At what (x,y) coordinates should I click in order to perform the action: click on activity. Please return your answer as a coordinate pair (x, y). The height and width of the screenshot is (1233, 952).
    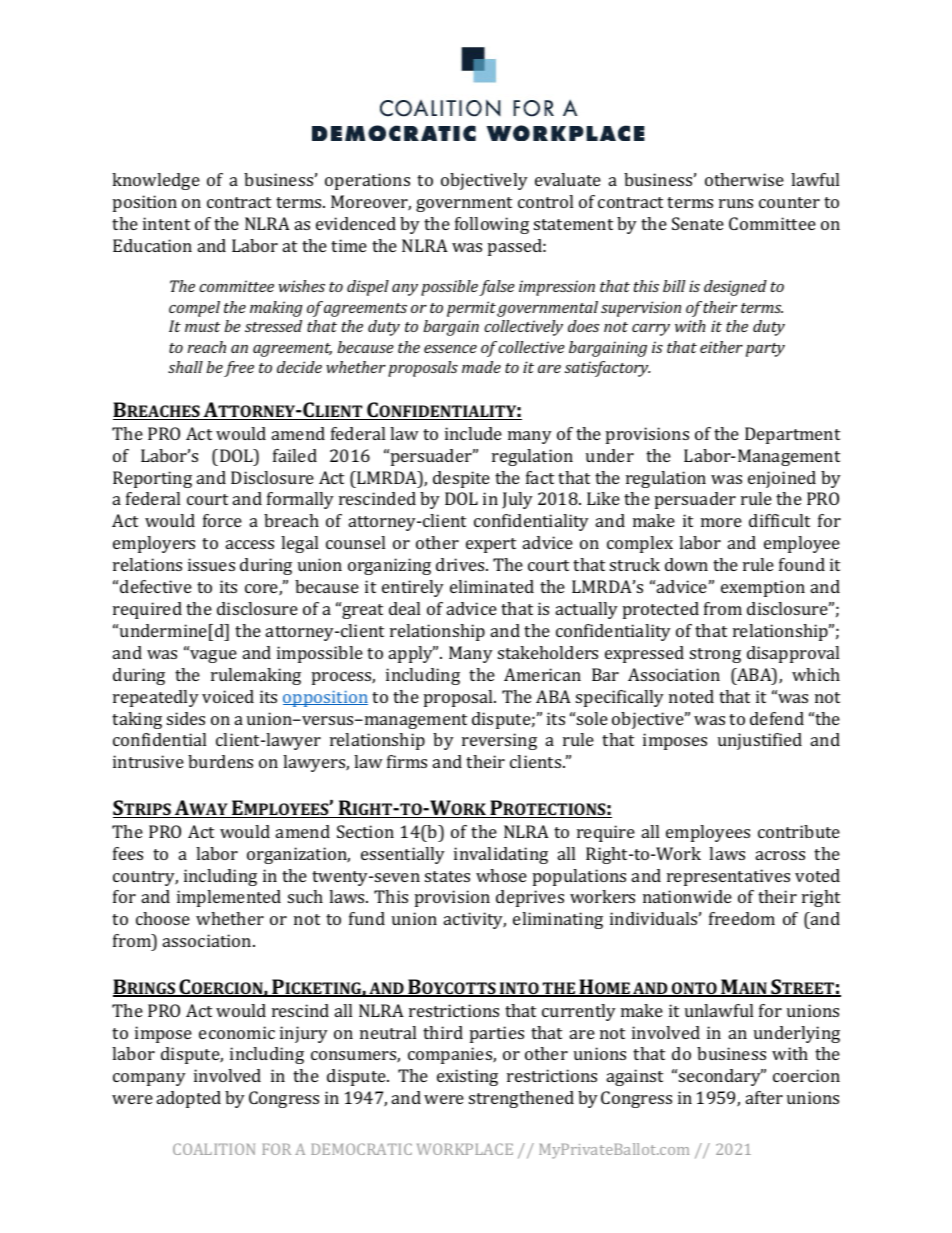
    Looking at the image, I should click on (475, 920).
